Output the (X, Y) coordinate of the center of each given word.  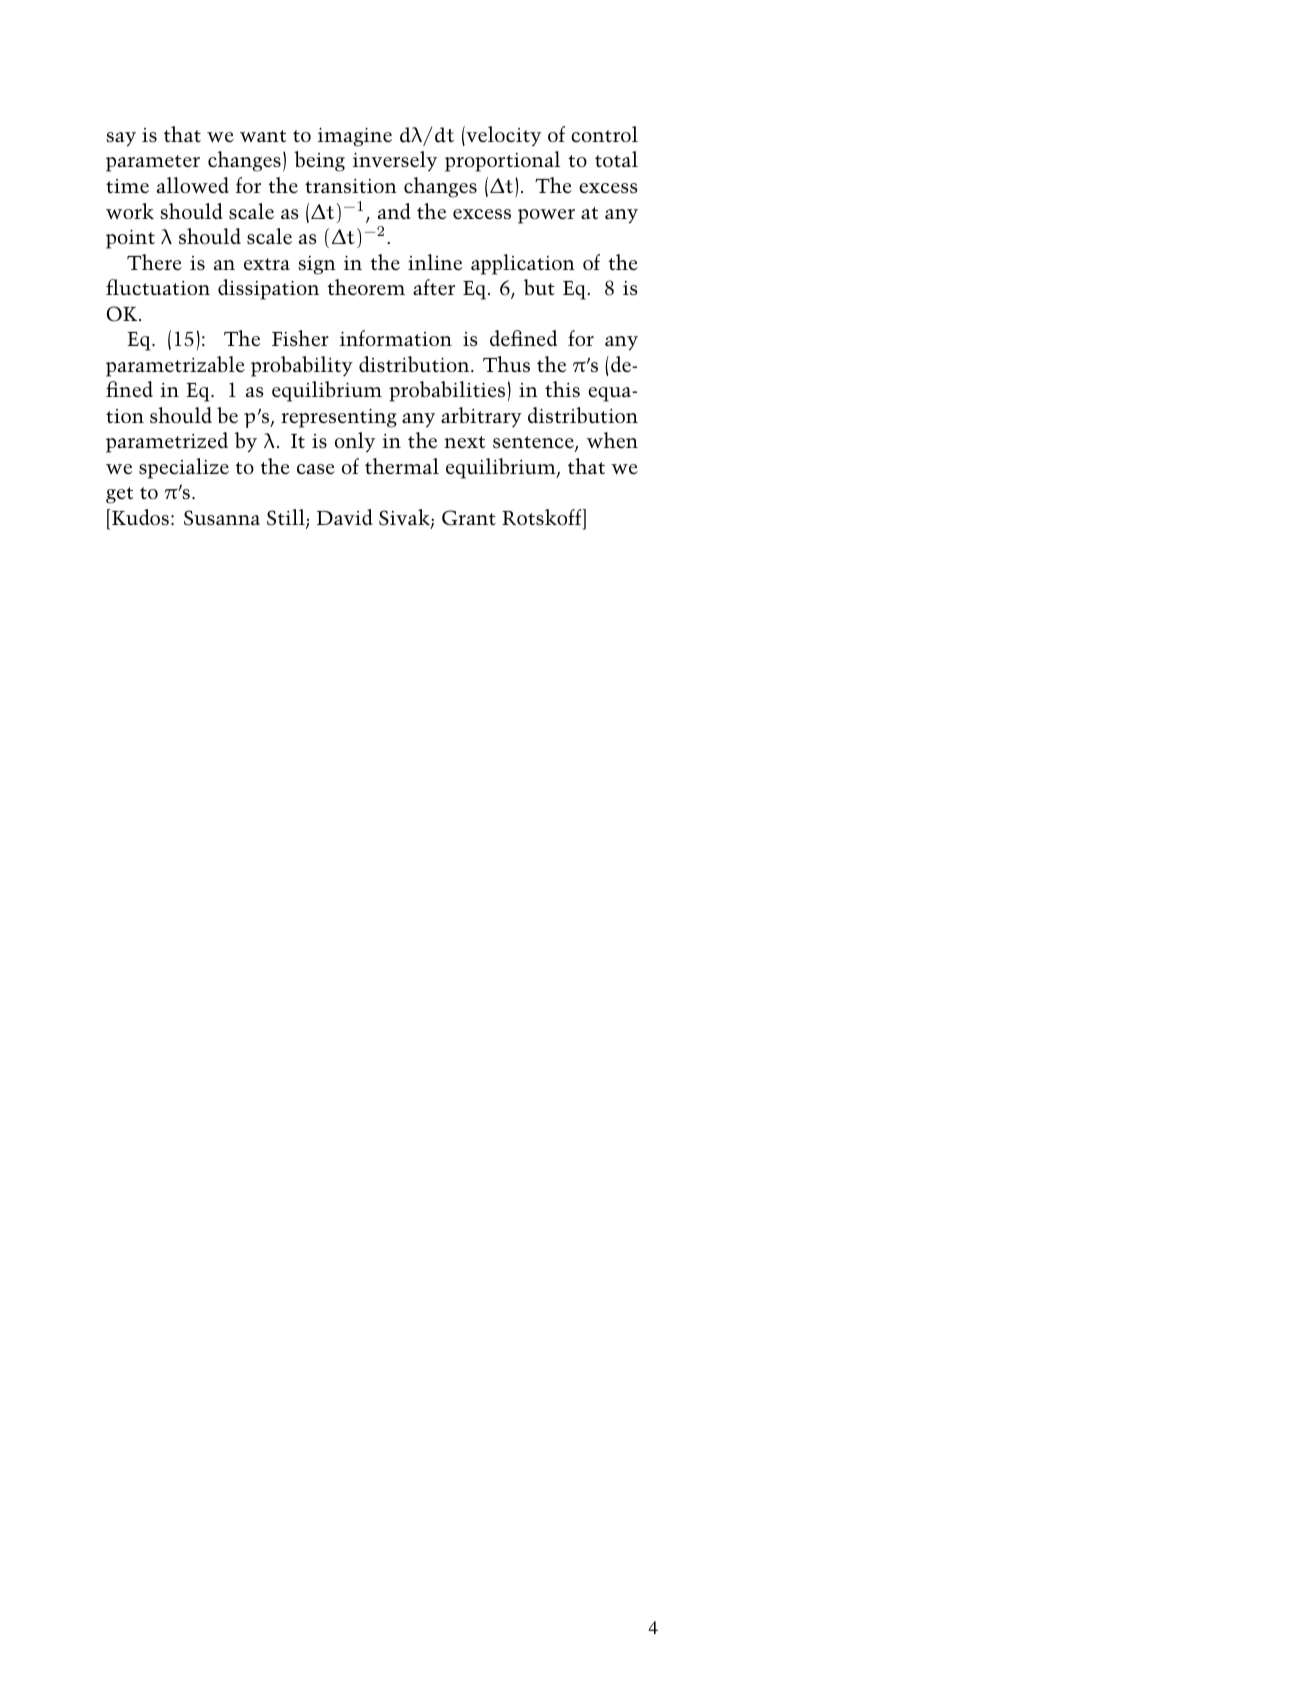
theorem (366, 287)
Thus (506, 364)
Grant (469, 518)
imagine (355, 137)
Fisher (300, 338)
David (345, 517)
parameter (153, 163)
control (604, 134)
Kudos (140, 517)
